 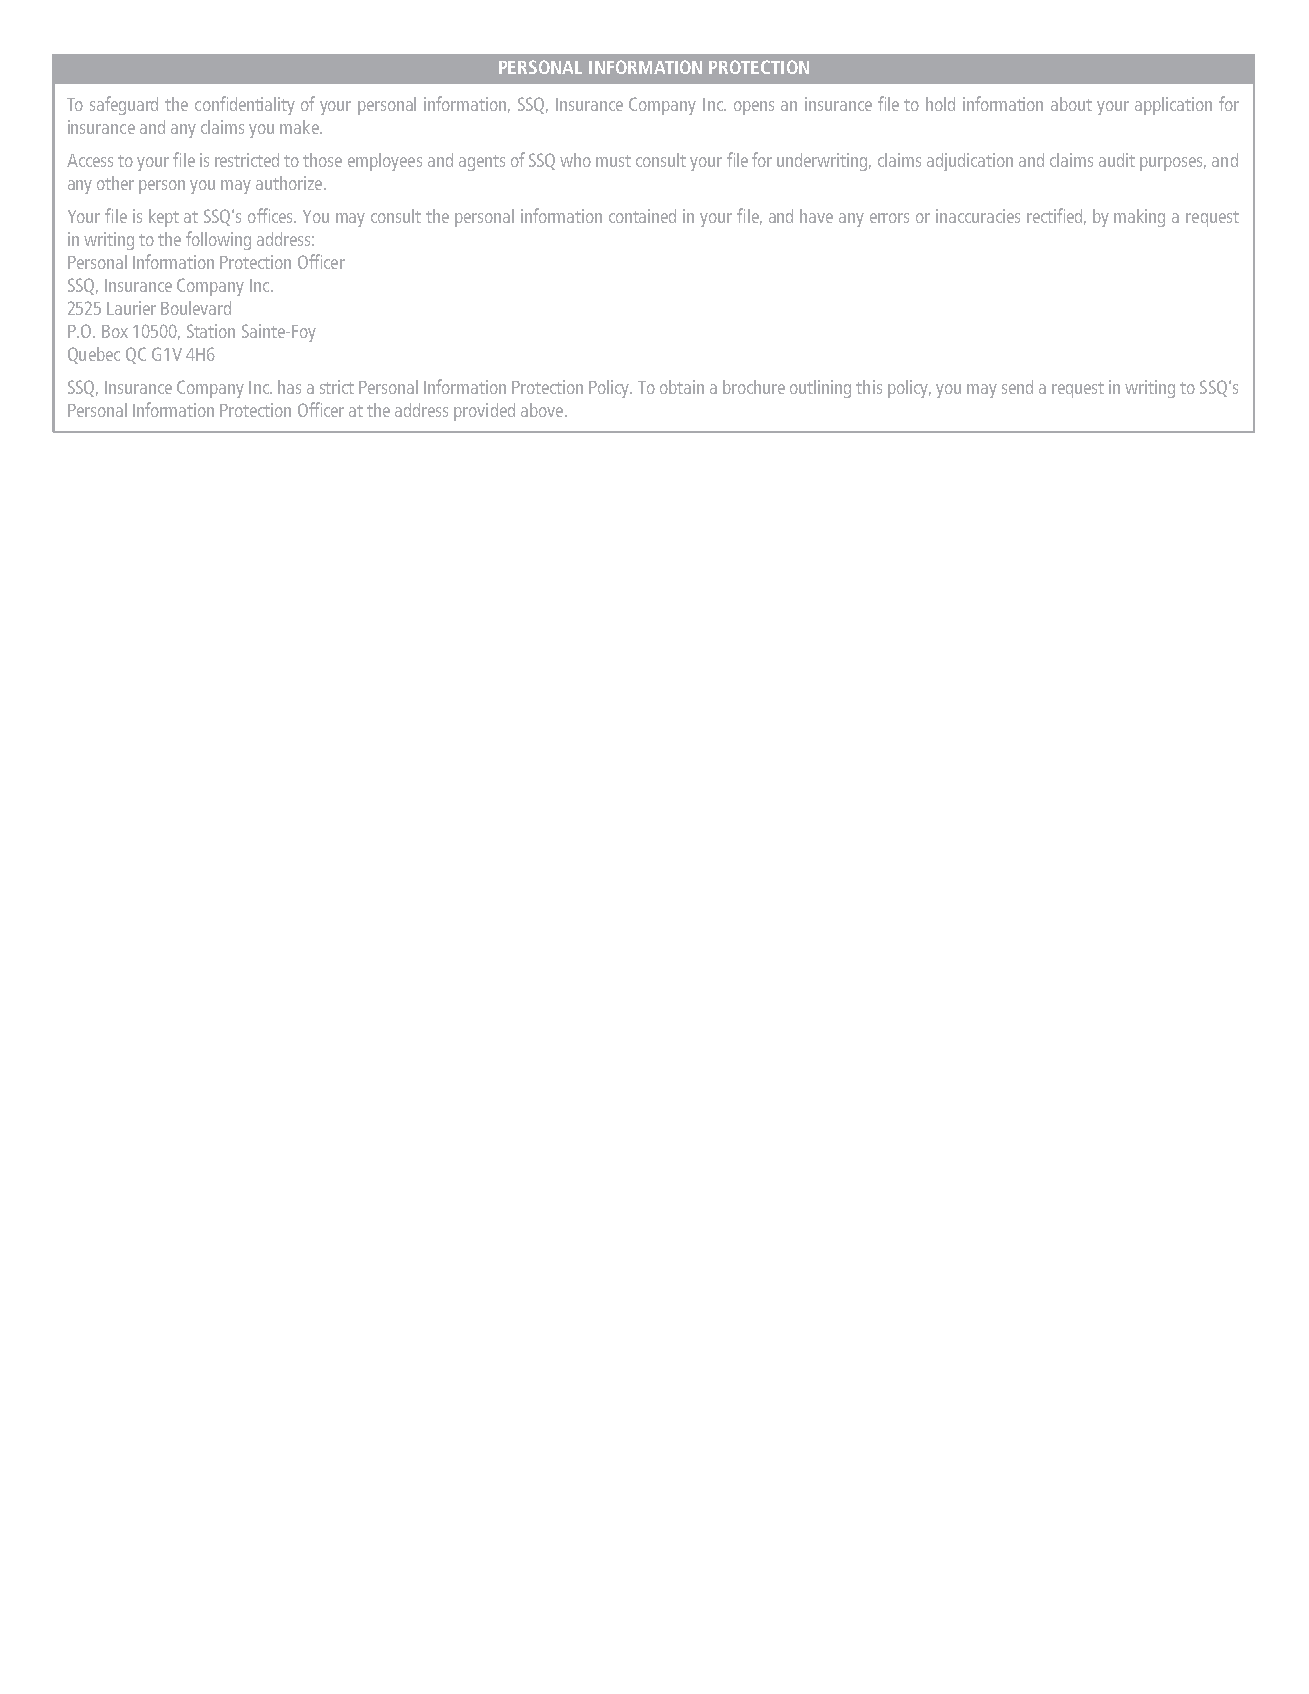 What do you see at coordinates (289, 387) in the document?
I see `has` at bounding box center [289, 387].
